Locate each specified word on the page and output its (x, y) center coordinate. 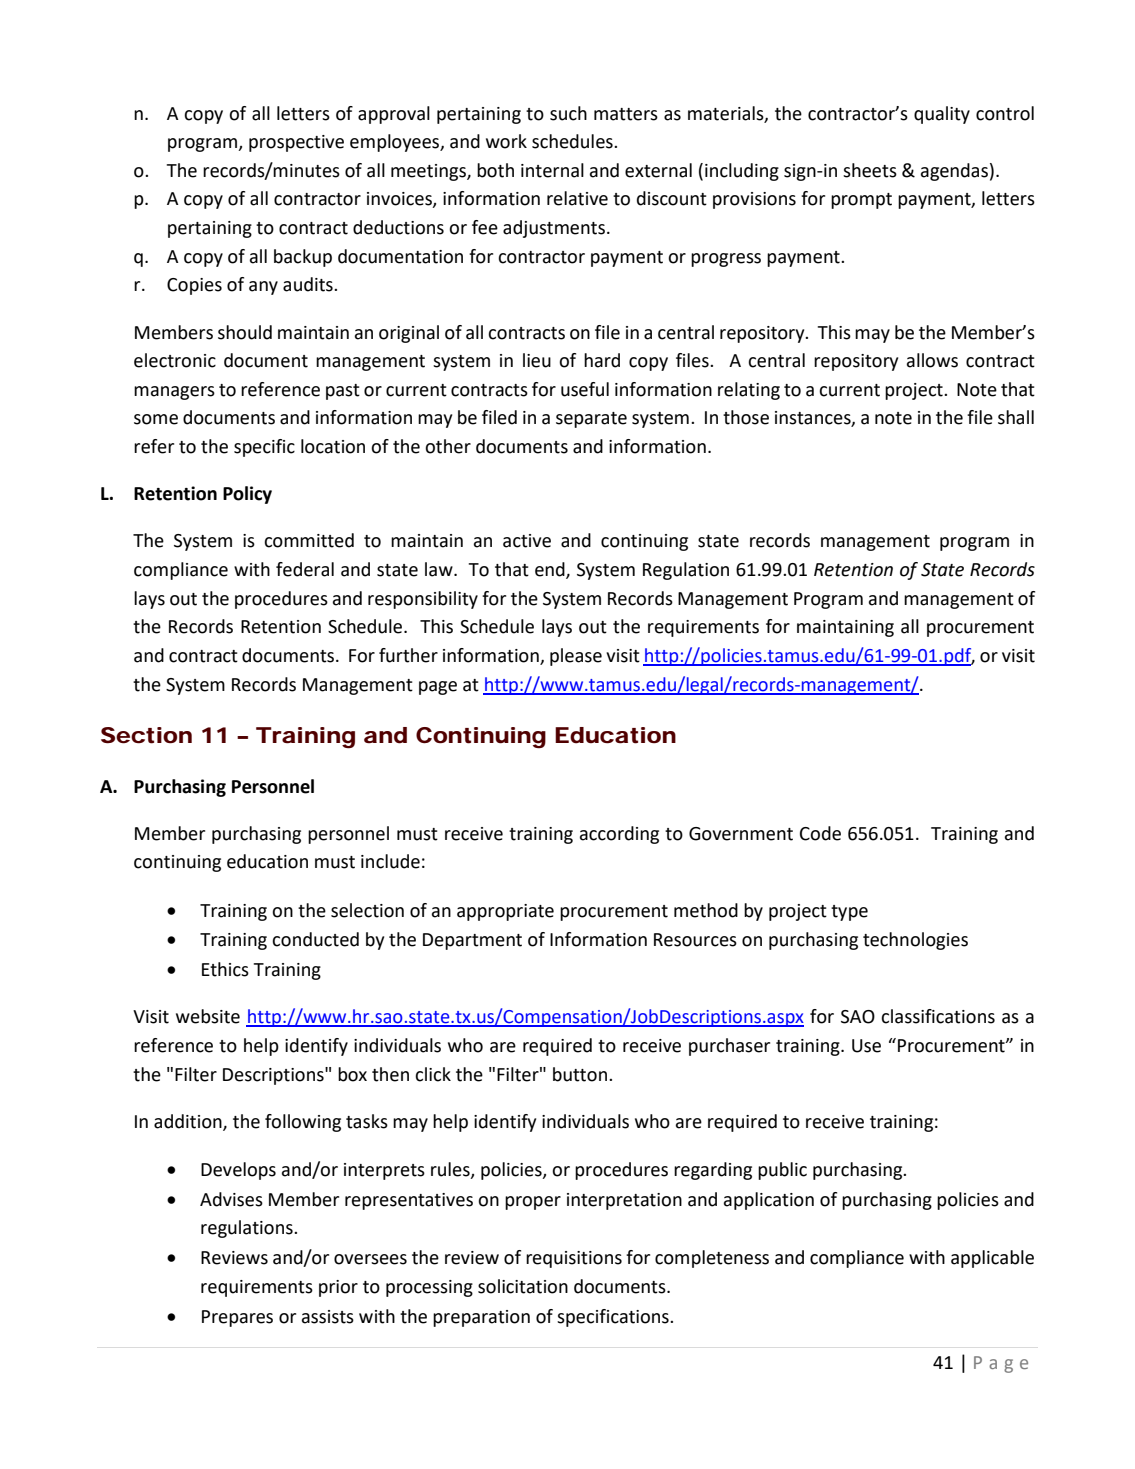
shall (1016, 417)
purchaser (729, 1047)
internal (552, 170)
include (390, 861)
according (619, 835)
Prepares (237, 1318)
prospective (296, 143)
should (245, 332)
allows (932, 360)
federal (305, 569)
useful (585, 389)
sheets (870, 170)
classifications (938, 1016)
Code (820, 833)
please (576, 657)
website (208, 1016)
